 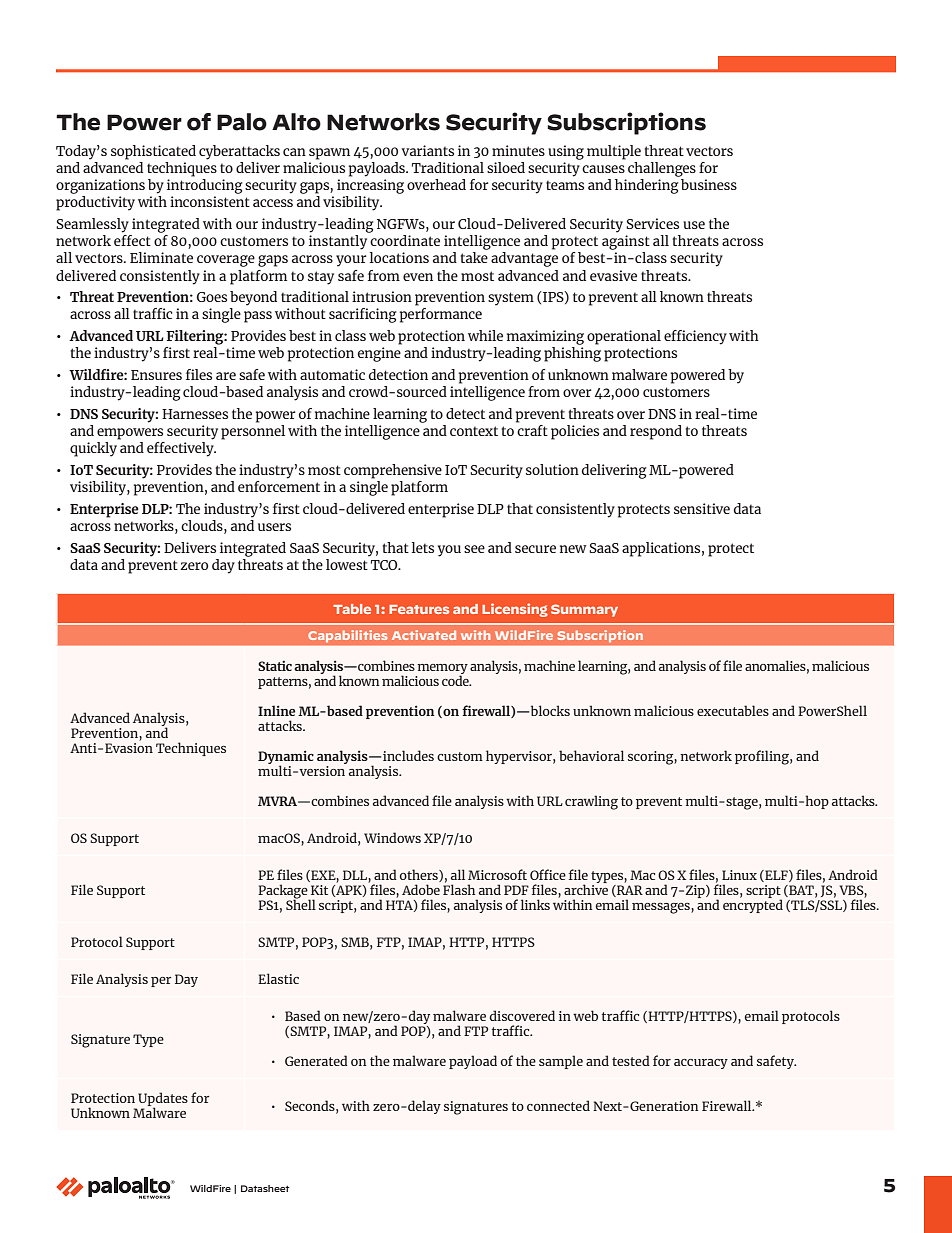 What do you see at coordinates (316, 1060) in the image?
I see `Generated` at bounding box center [316, 1060].
